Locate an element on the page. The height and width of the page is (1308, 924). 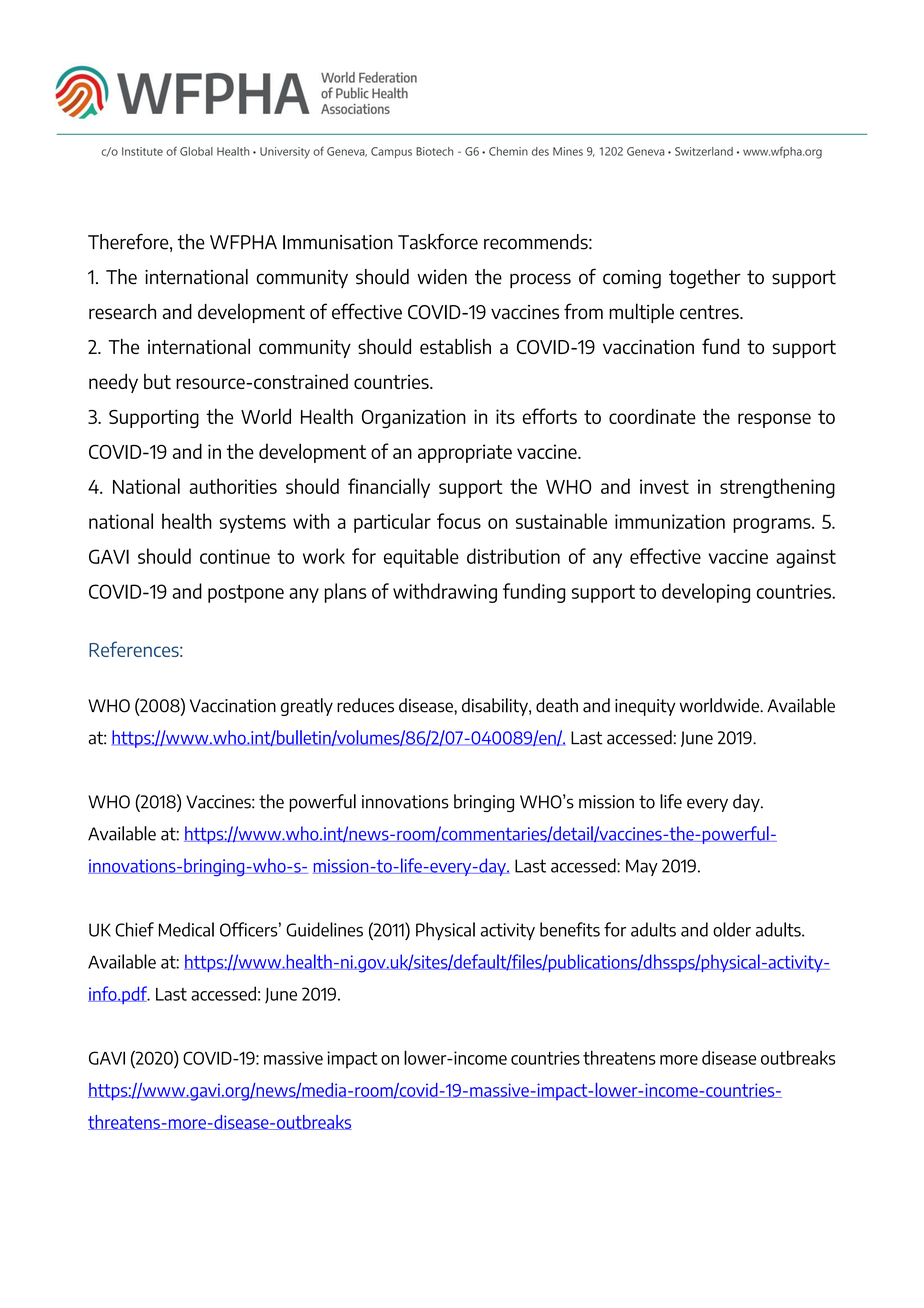
research is located at coordinates (122, 312).
